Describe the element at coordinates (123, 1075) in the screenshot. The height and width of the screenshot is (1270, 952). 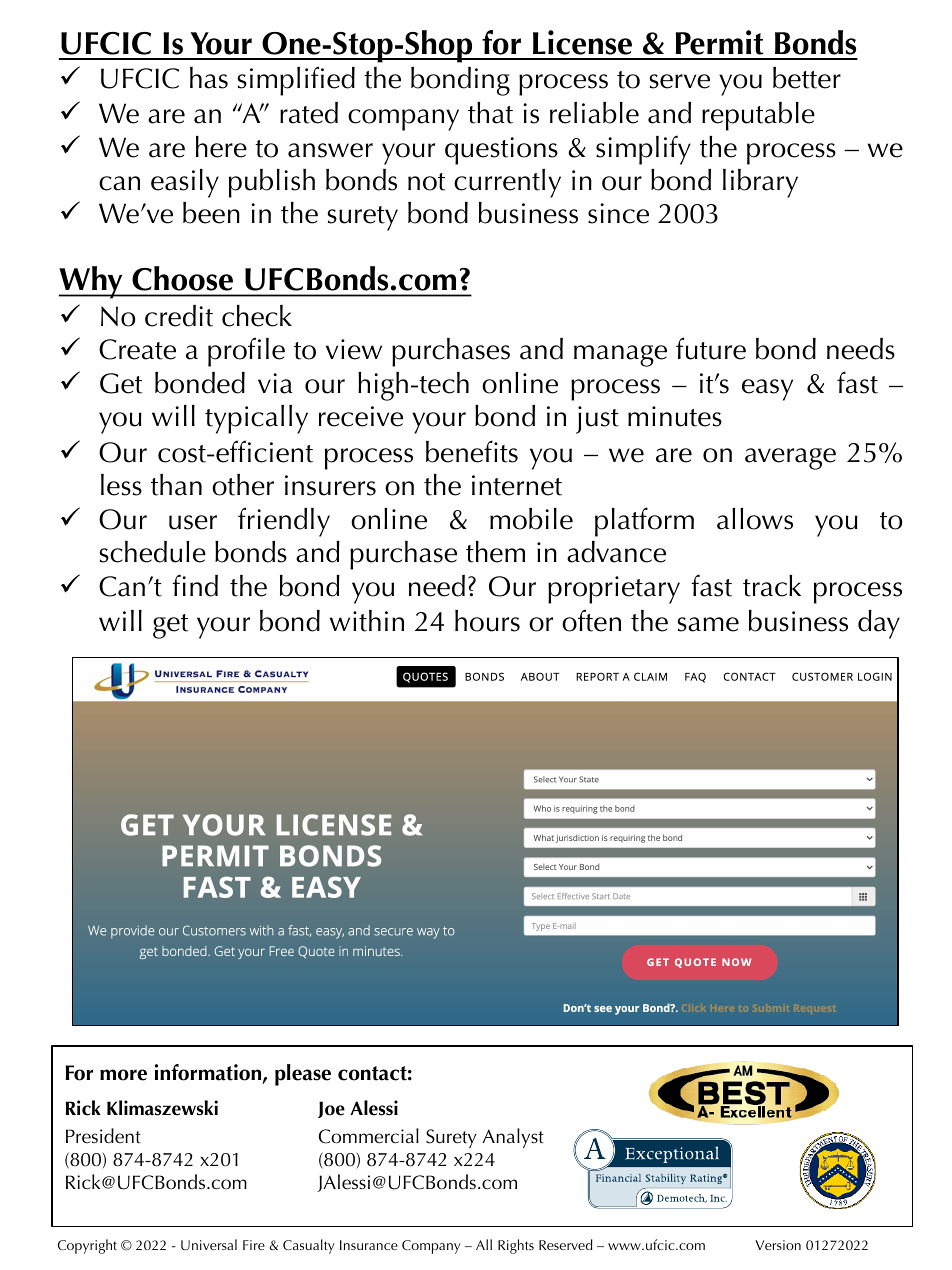
I see `more` at that location.
